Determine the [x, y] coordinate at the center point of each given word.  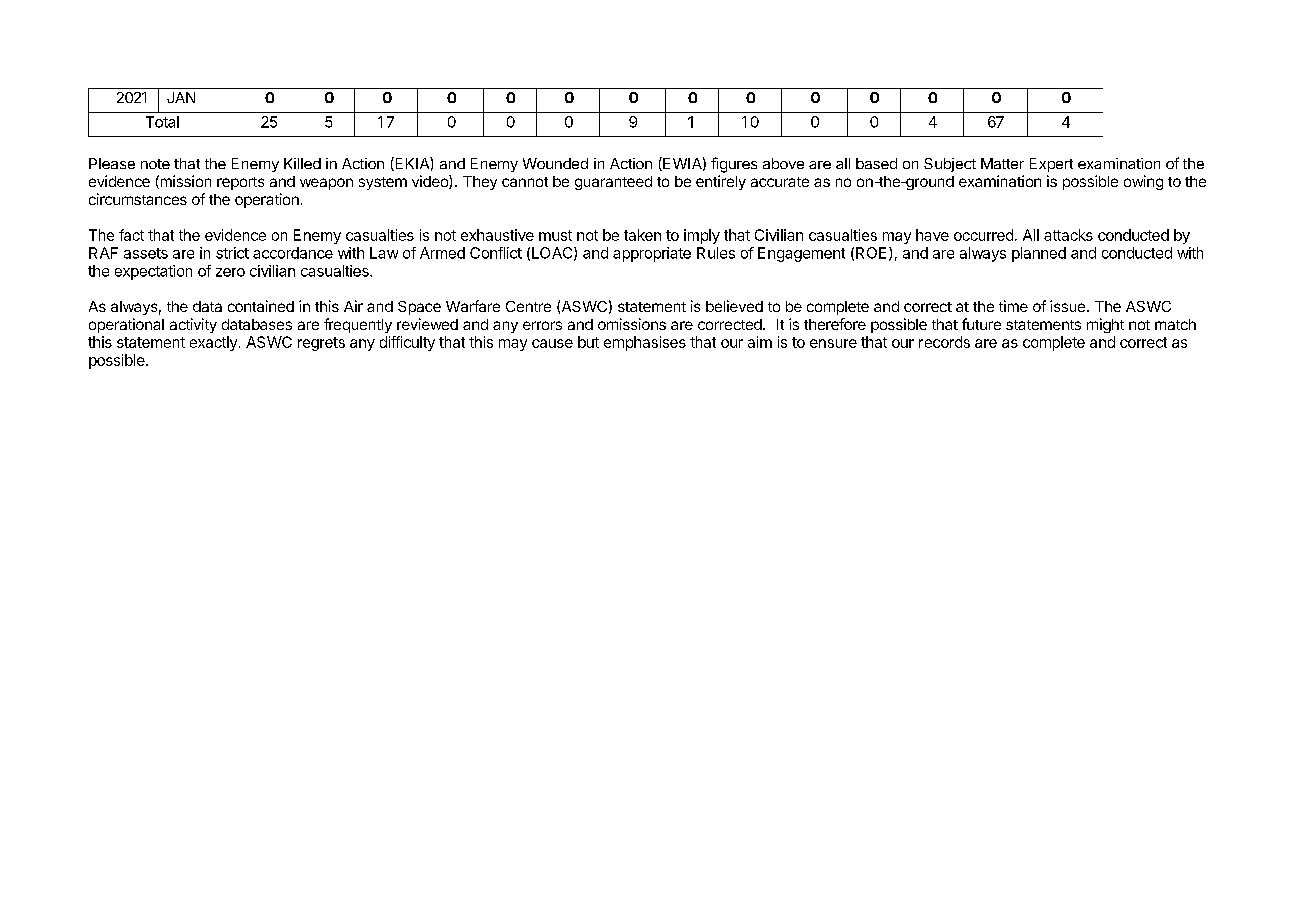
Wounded [555, 163]
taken [642, 235]
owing [1143, 182]
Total [162, 122]
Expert [1051, 165]
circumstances [138, 199]
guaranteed [613, 183]
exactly [213, 343]
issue [1069, 306]
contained [261, 306]
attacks [1068, 235]
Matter [1002, 163]
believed [734, 306]
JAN [181, 97]
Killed [302, 163]
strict [232, 253]
